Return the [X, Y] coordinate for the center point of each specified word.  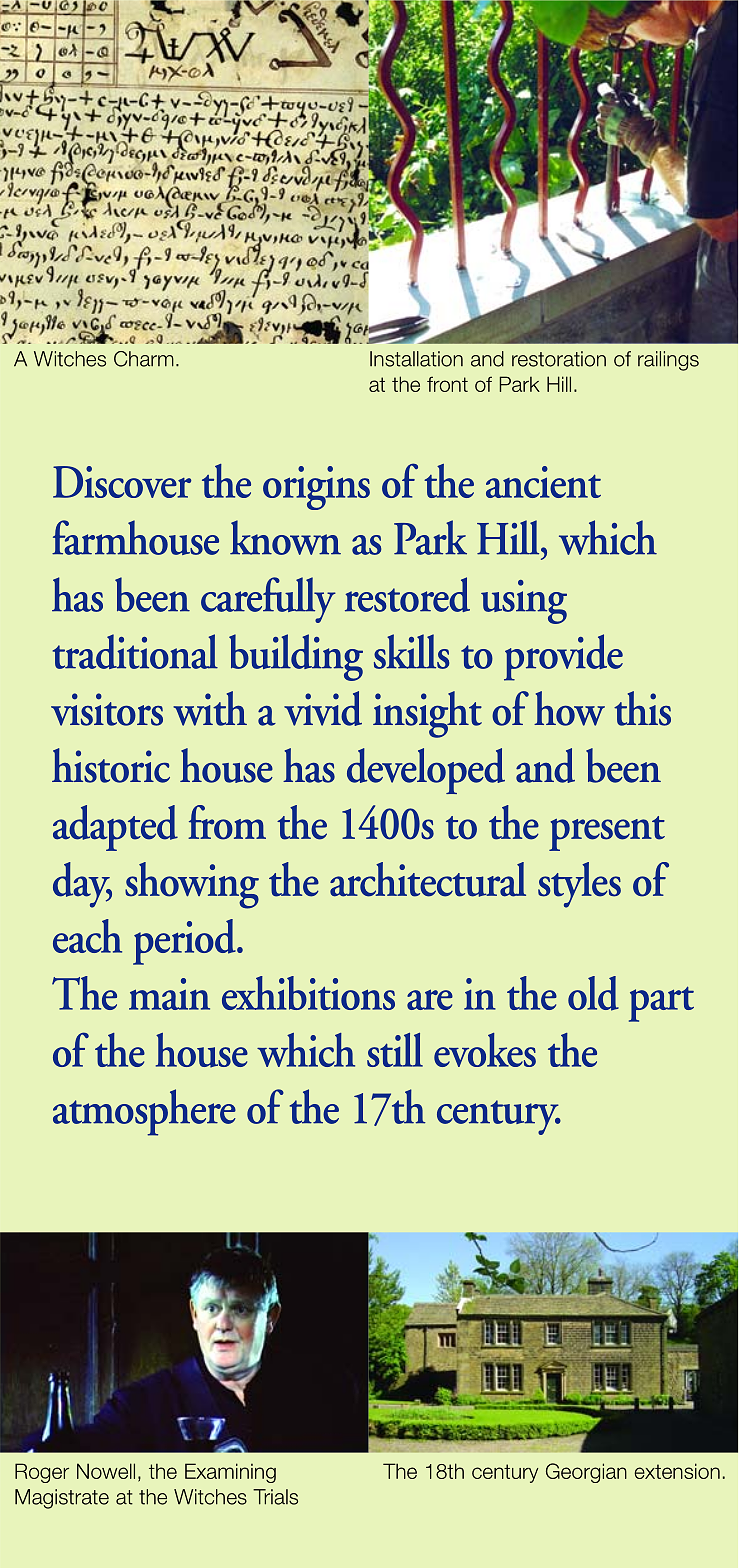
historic [111, 765]
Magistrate [62, 1499]
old [593, 993]
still [395, 1050]
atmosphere [144, 1112]
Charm [144, 359]
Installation [416, 359]
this [642, 708]
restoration [559, 359]
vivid [323, 708]
